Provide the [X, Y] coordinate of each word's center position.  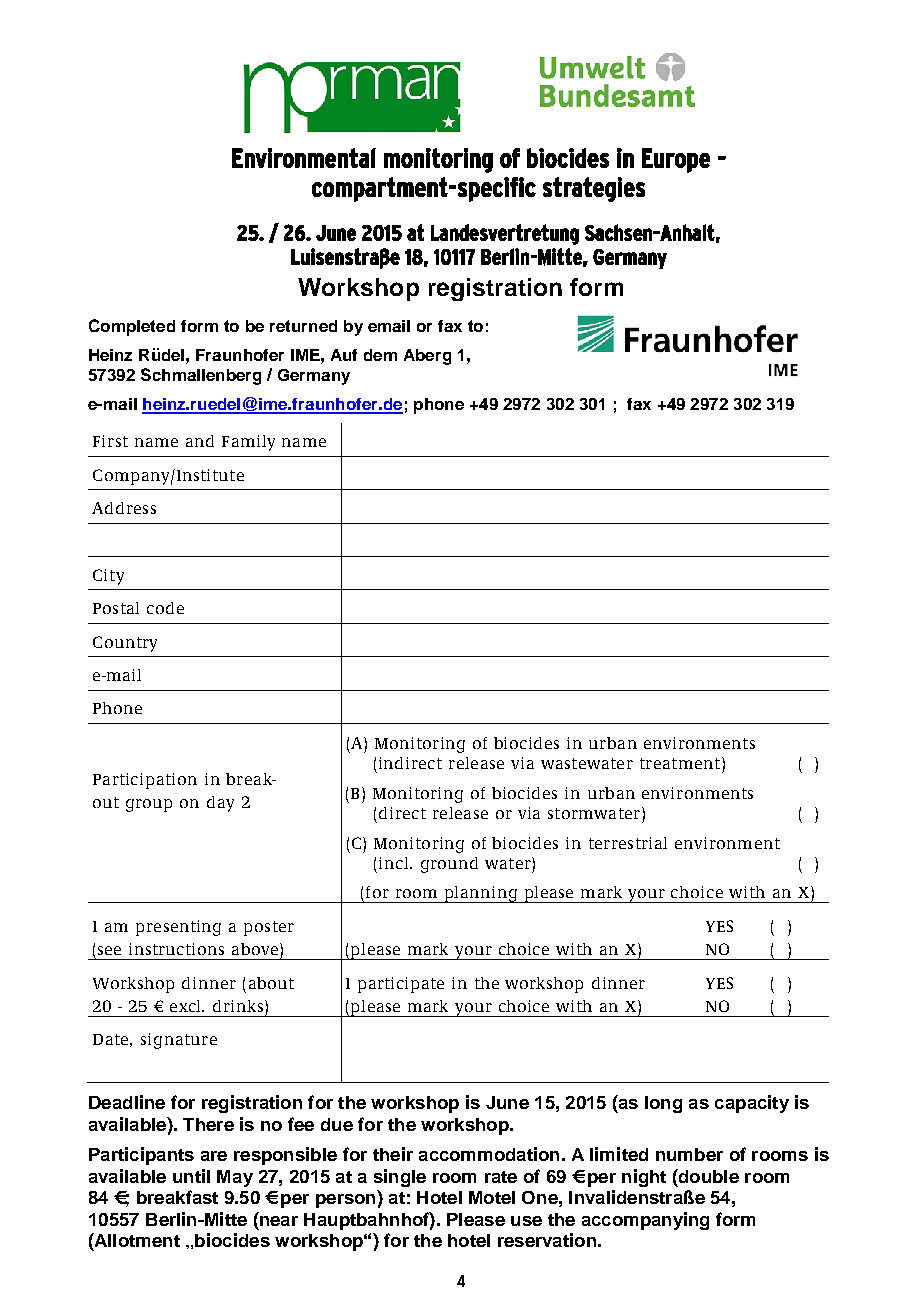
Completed [132, 327]
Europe [676, 160]
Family [248, 443]
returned [303, 326]
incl [395, 863]
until [191, 1176]
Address [124, 508]
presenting [178, 928]
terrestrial [628, 843]
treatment [681, 763]
